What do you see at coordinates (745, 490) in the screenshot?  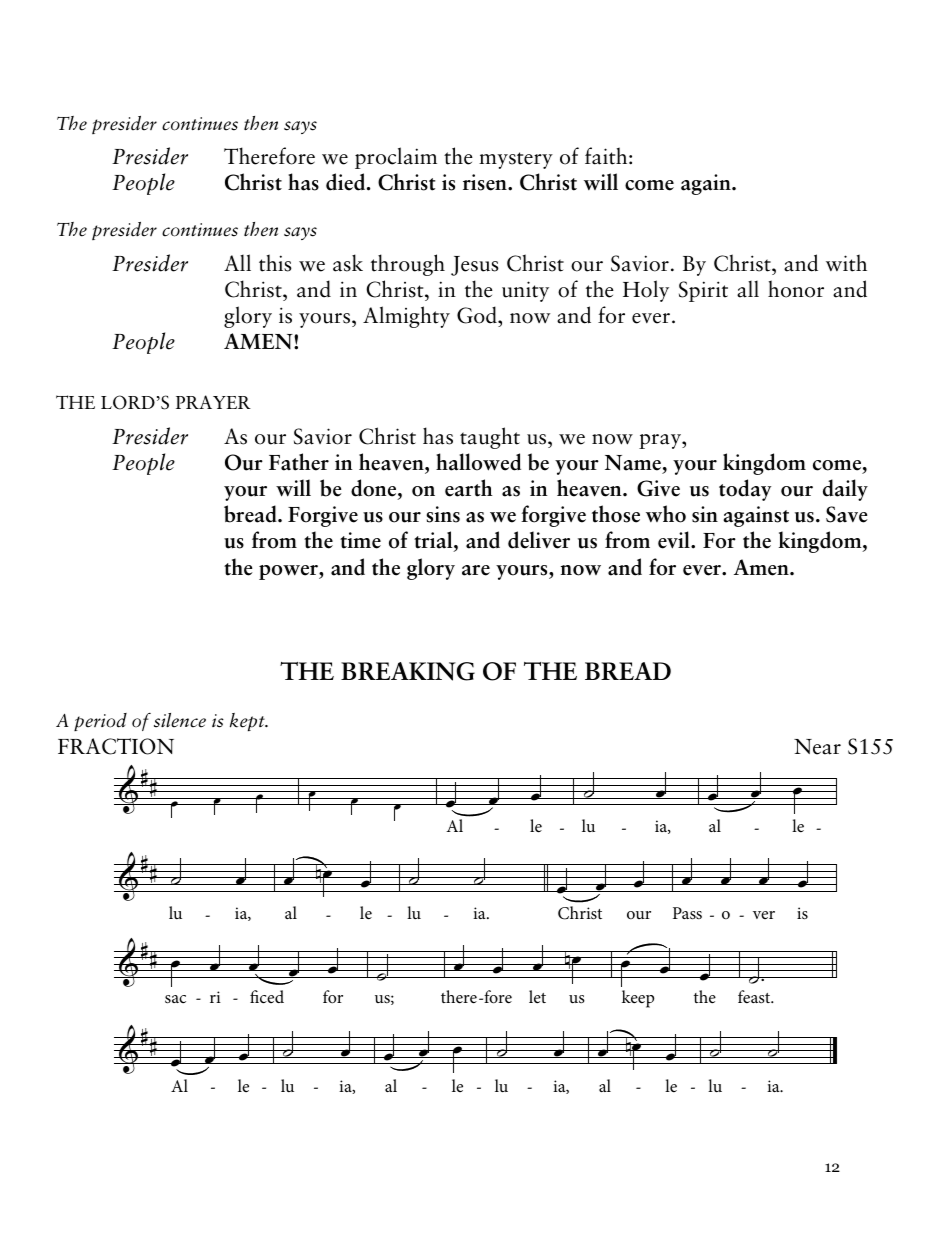 I see `today` at bounding box center [745, 490].
